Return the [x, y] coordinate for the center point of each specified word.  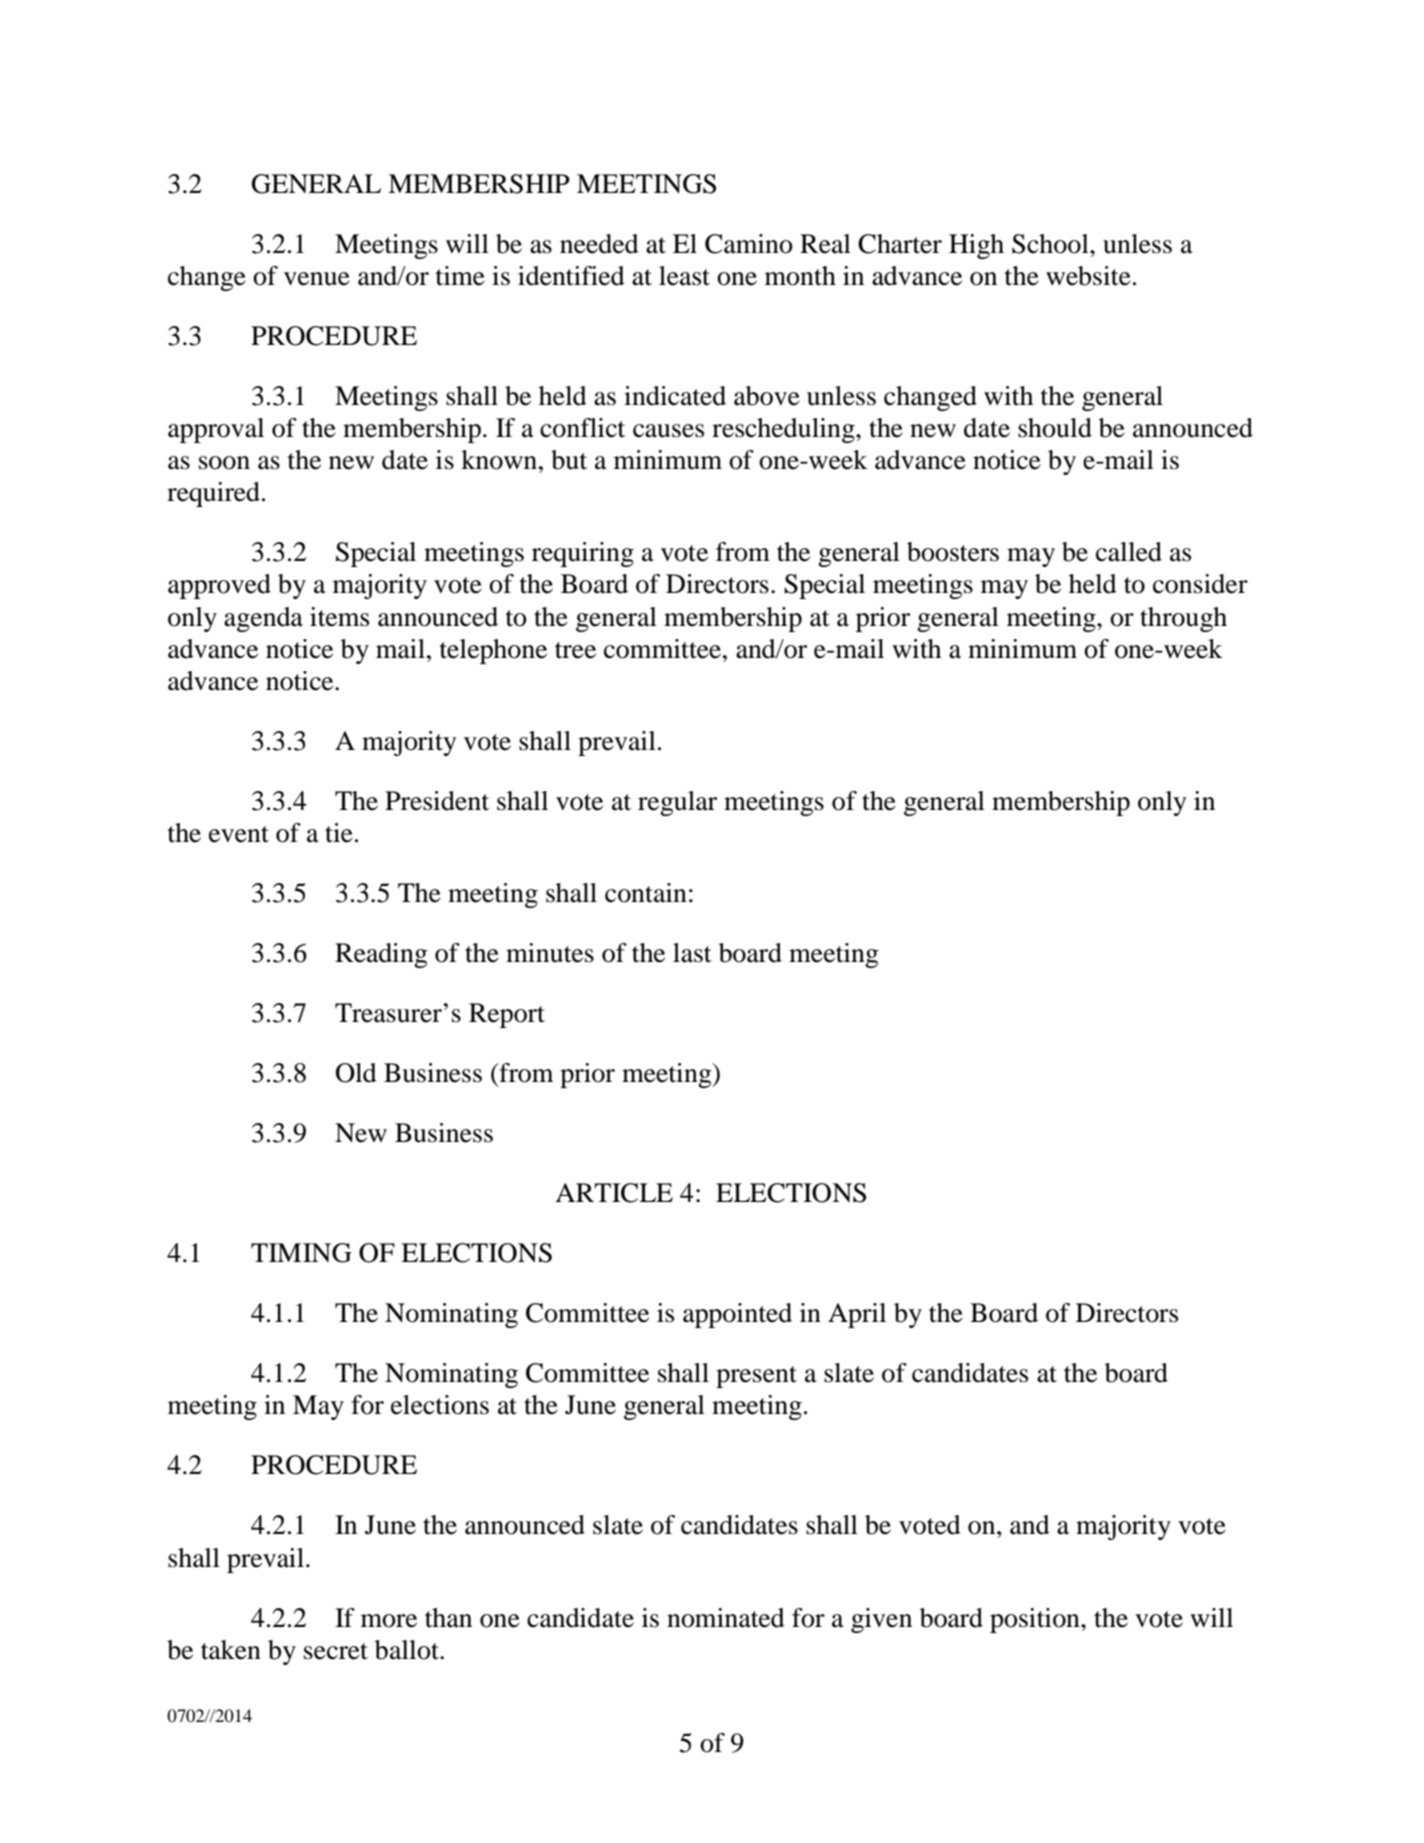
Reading [381, 955]
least [684, 276]
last [692, 953]
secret [336, 1651]
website [1088, 276]
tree [575, 650]
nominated [726, 1618]
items [339, 617]
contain [646, 893]
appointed [737, 1315]
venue [317, 279]
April [857, 1315]
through [1183, 619]
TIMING [301, 1253]
